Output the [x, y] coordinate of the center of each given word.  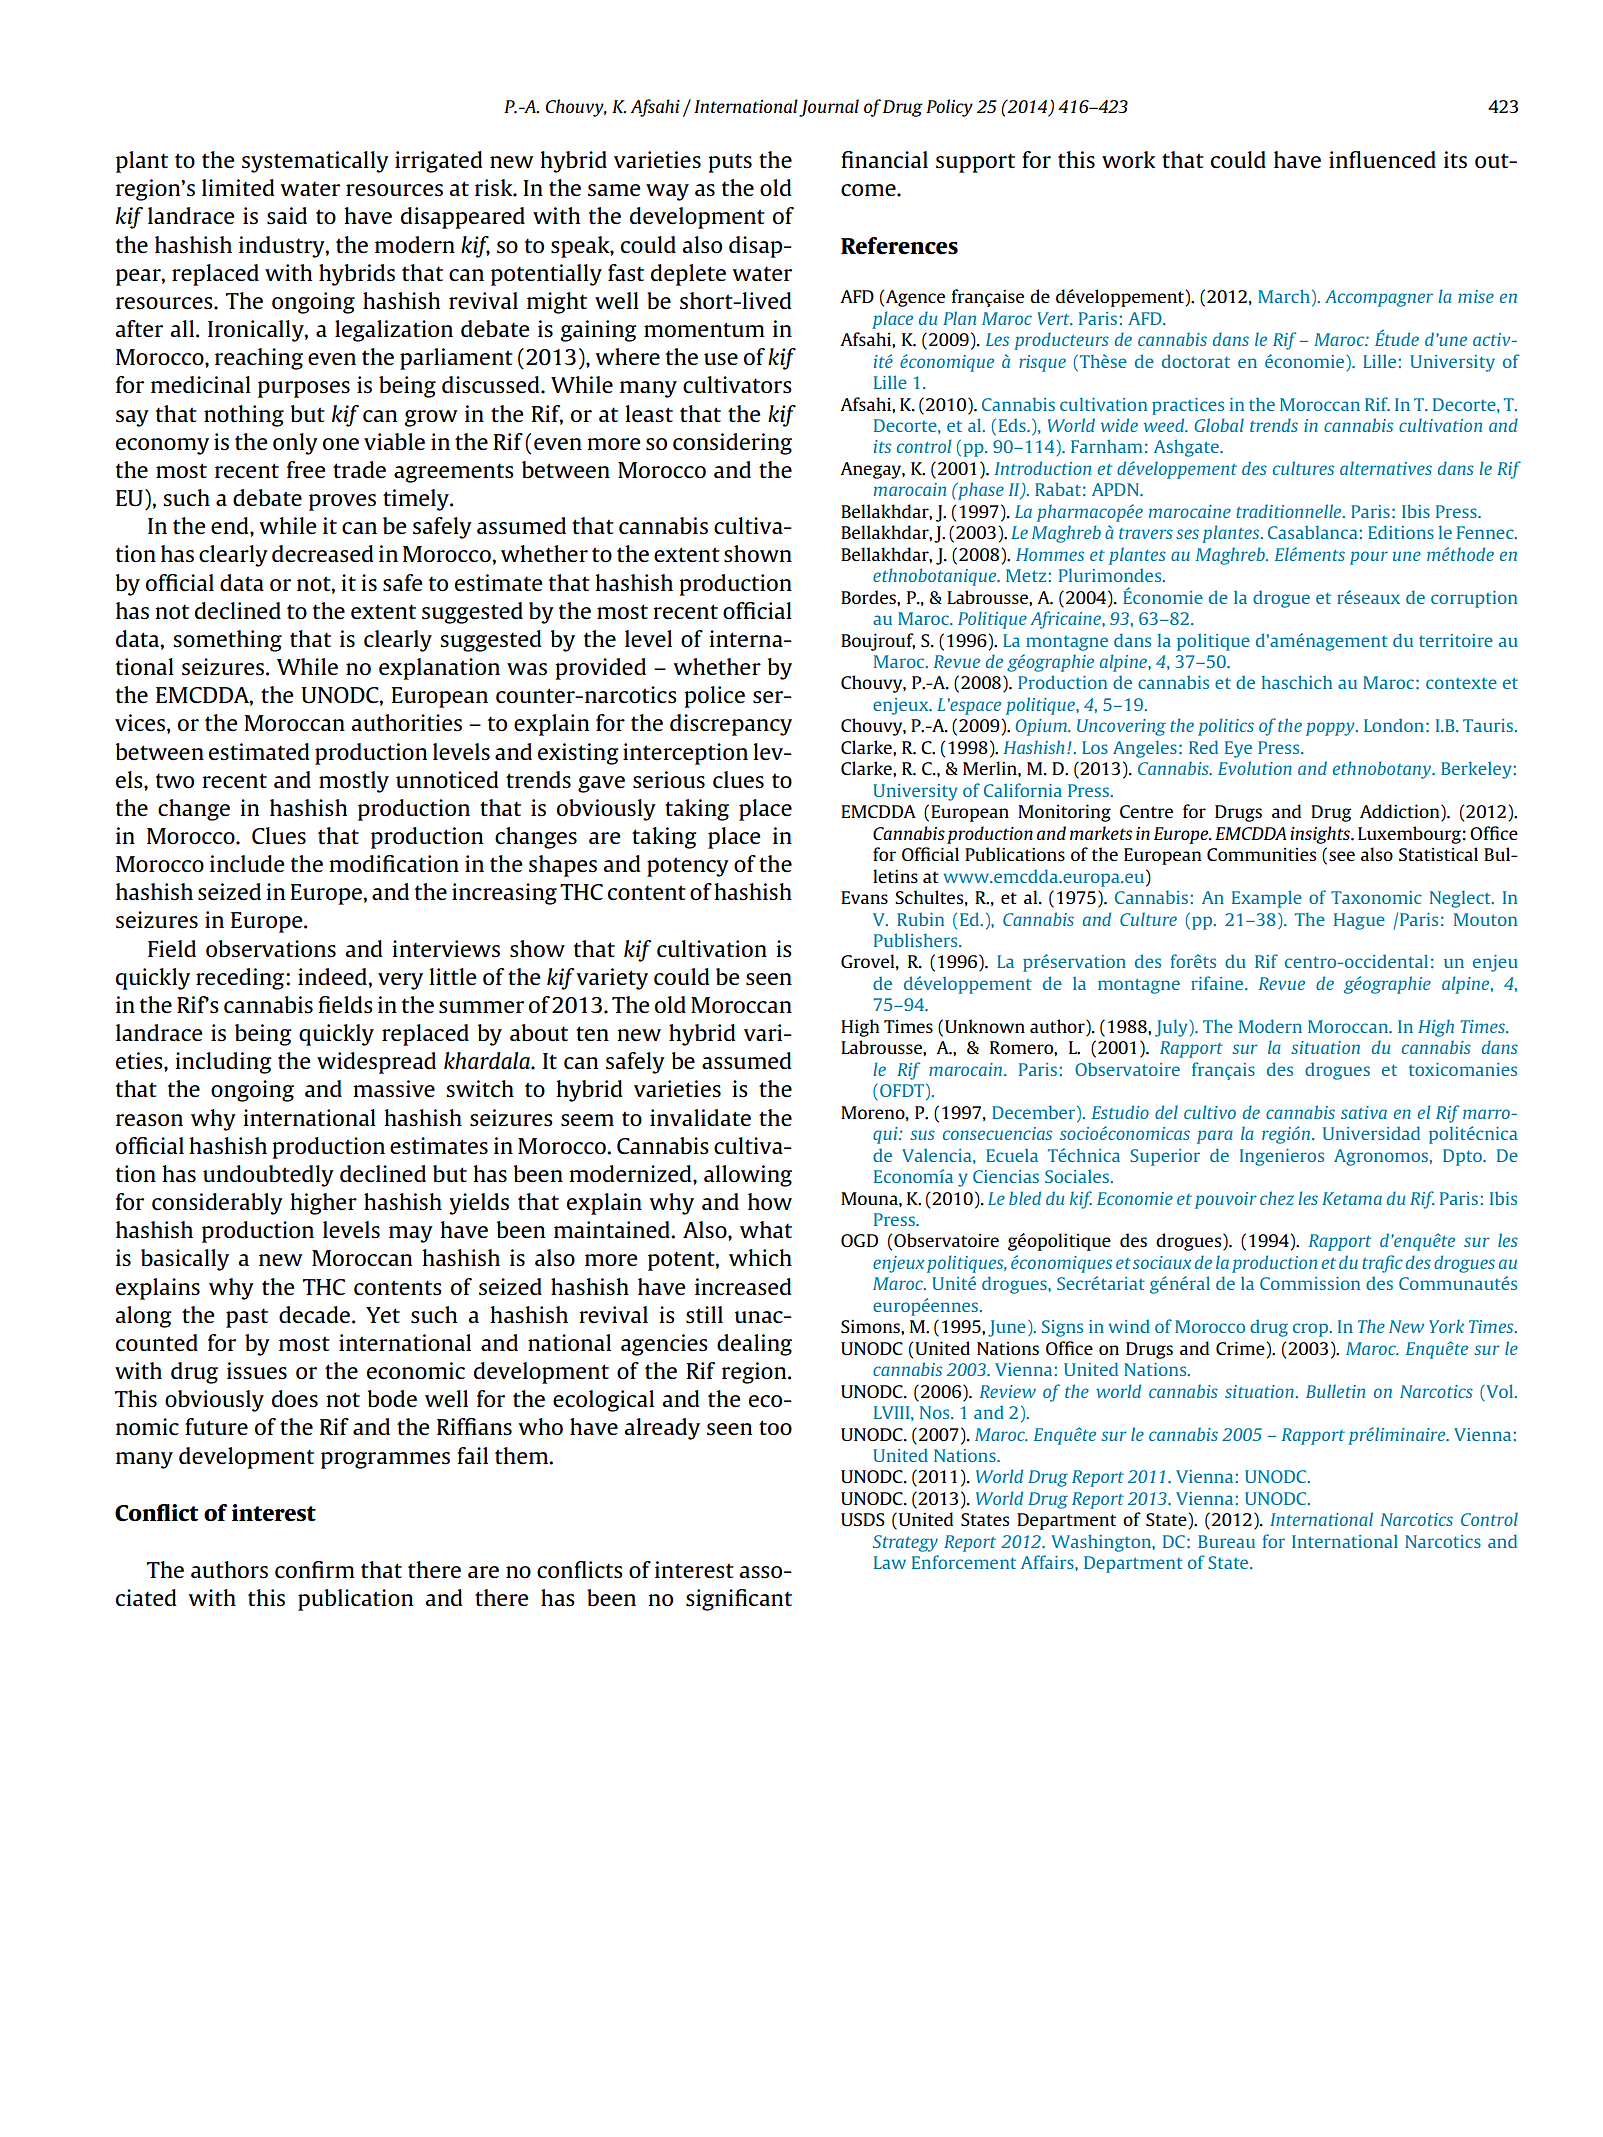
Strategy [905, 1543]
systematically [315, 162]
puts [730, 163]
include [247, 863]
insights [1321, 835]
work [1128, 159]
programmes [385, 1460]
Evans [864, 897]
